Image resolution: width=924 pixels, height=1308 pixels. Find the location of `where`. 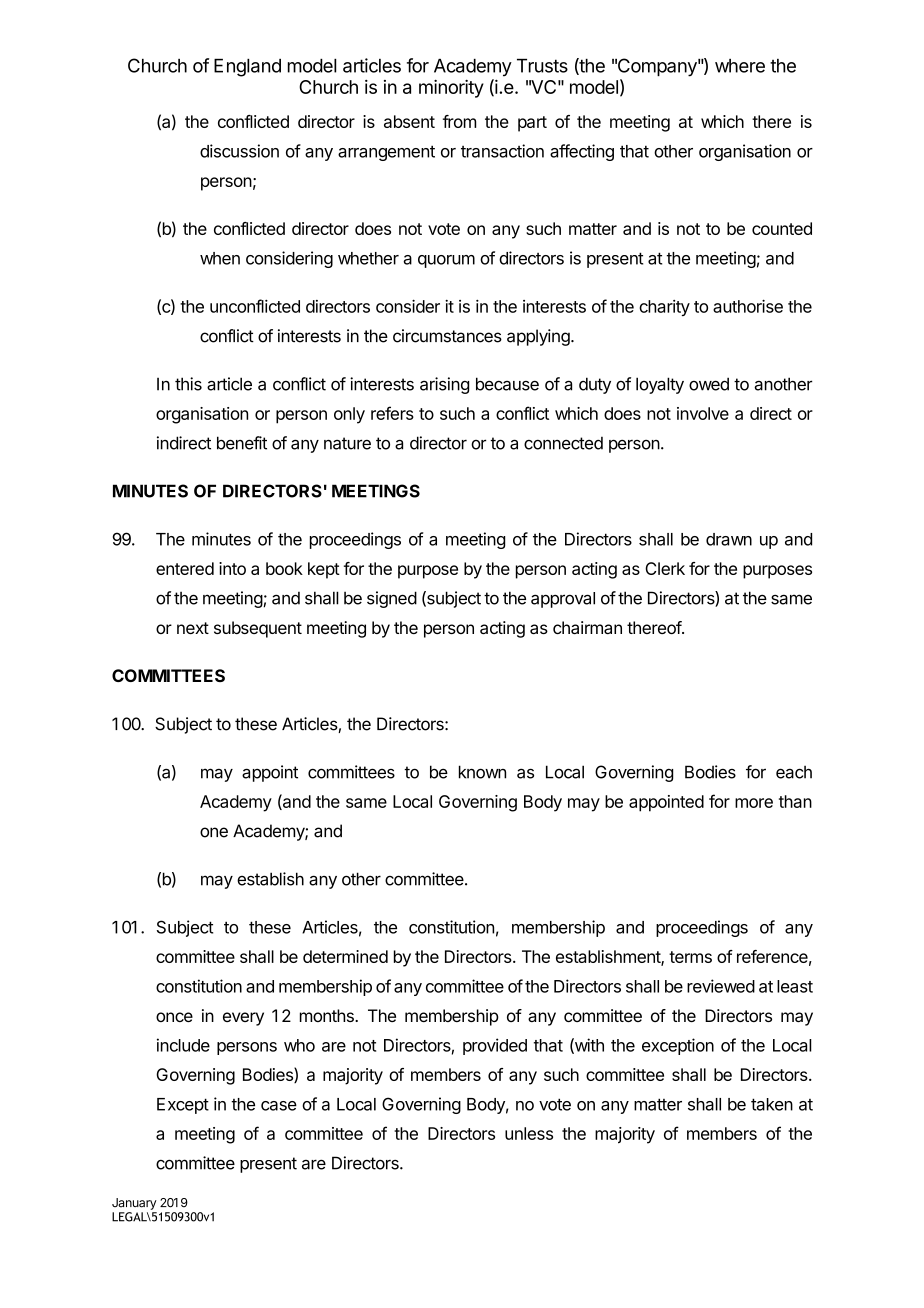

where is located at coordinates (740, 66).
